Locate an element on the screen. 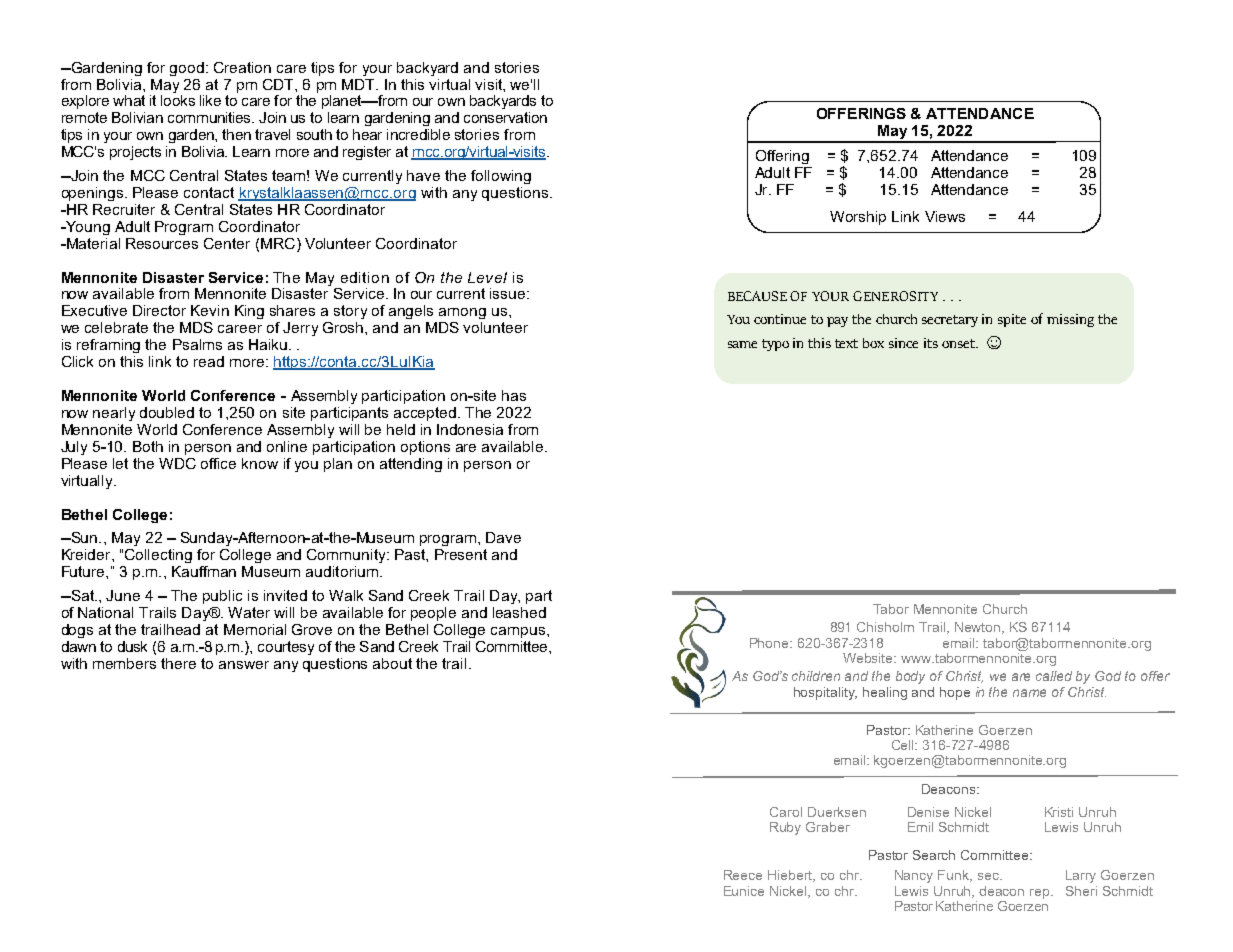 Image resolution: width=1233 pixels, height=952 pixels. answer is located at coordinates (244, 665).
